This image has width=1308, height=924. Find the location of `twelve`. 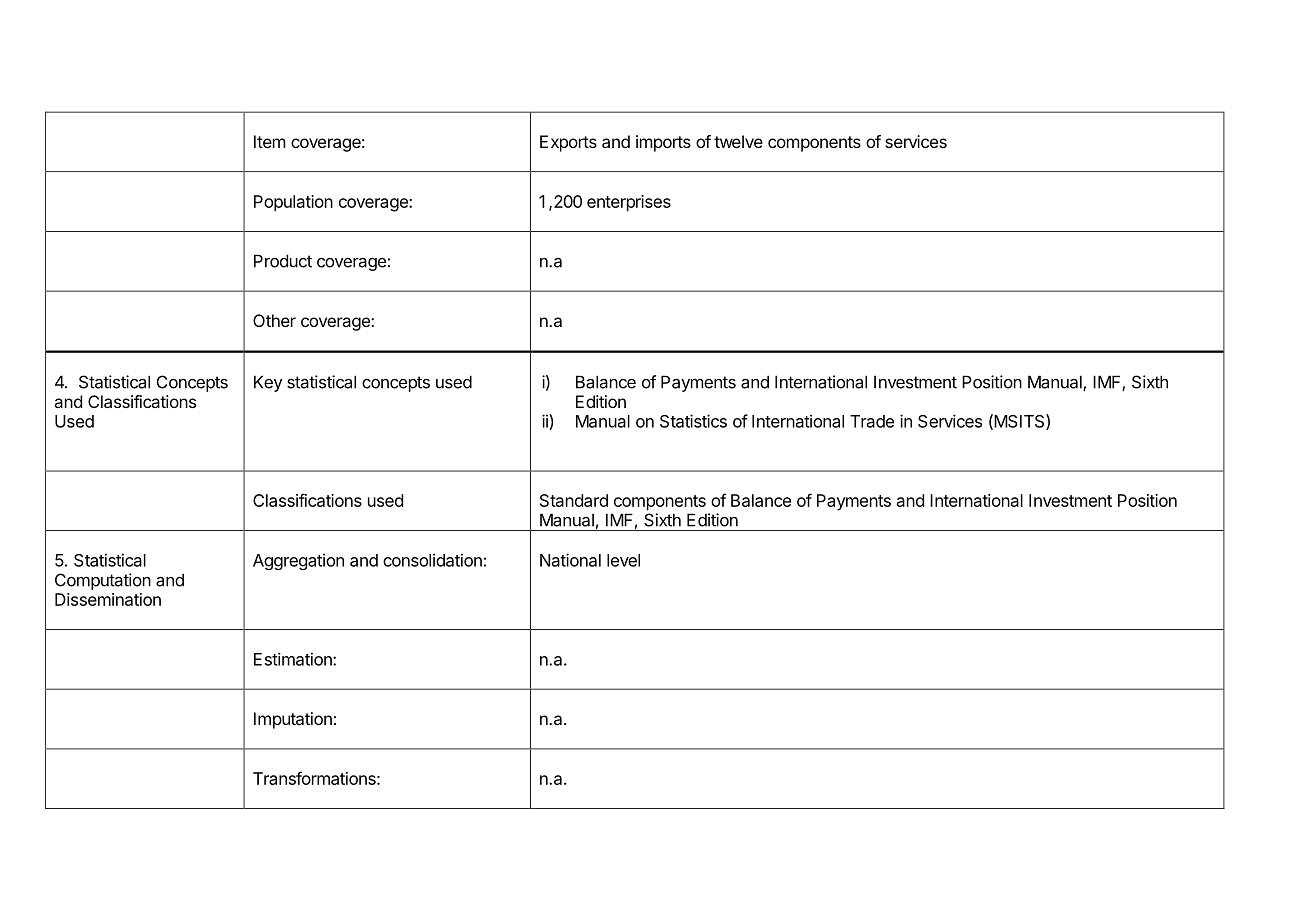

twelve is located at coordinates (738, 141).
